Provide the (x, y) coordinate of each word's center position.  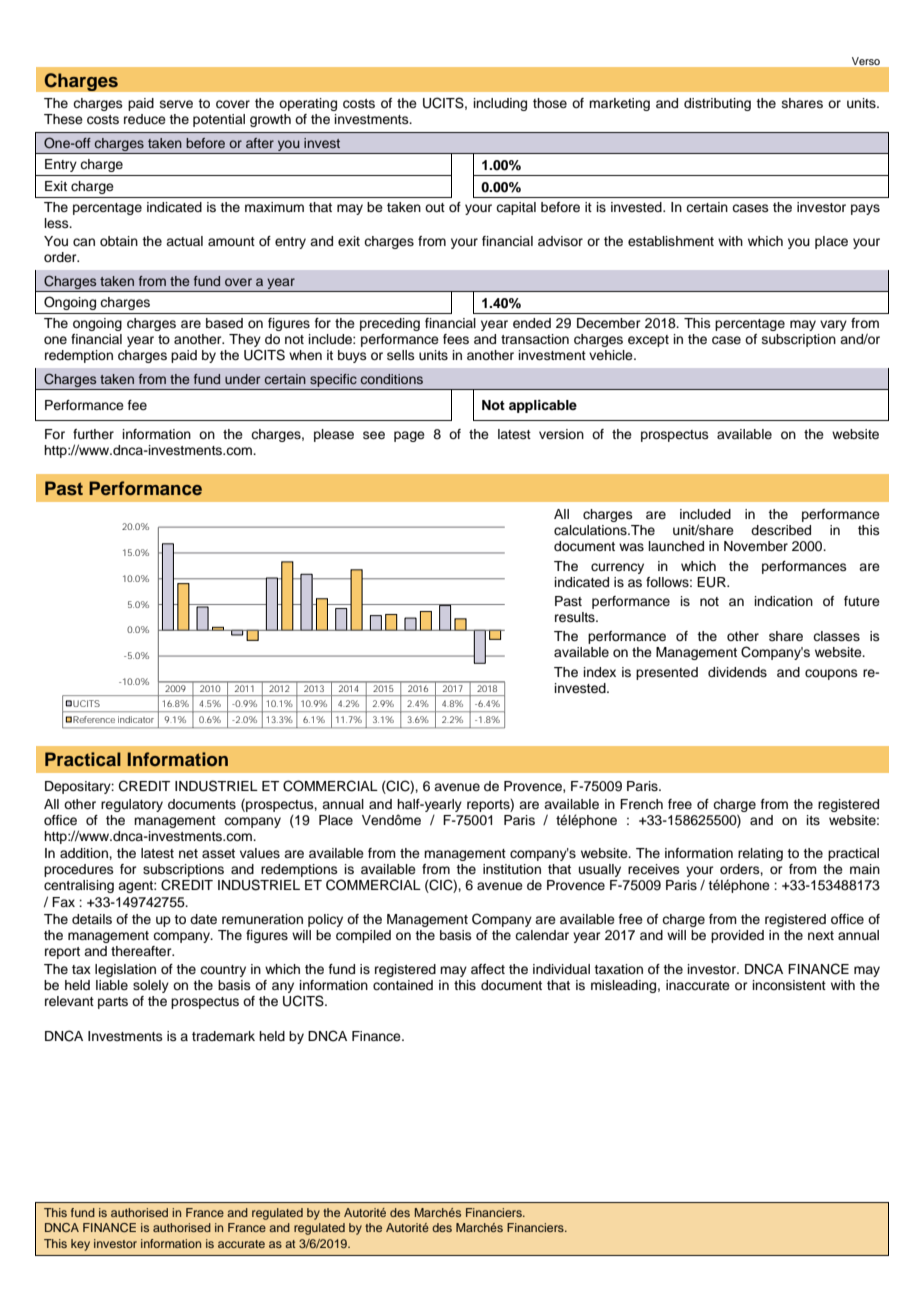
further (93, 434)
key (80, 1245)
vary (833, 325)
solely (151, 986)
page (409, 436)
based (224, 323)
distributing (717, 104)
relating (760, 854)
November (756, 546)
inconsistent (789, 985)
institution (512, 869)
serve (176, 104)
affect (488, 969)
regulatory (132, 805)
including (500, 104)
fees (456, 339)
